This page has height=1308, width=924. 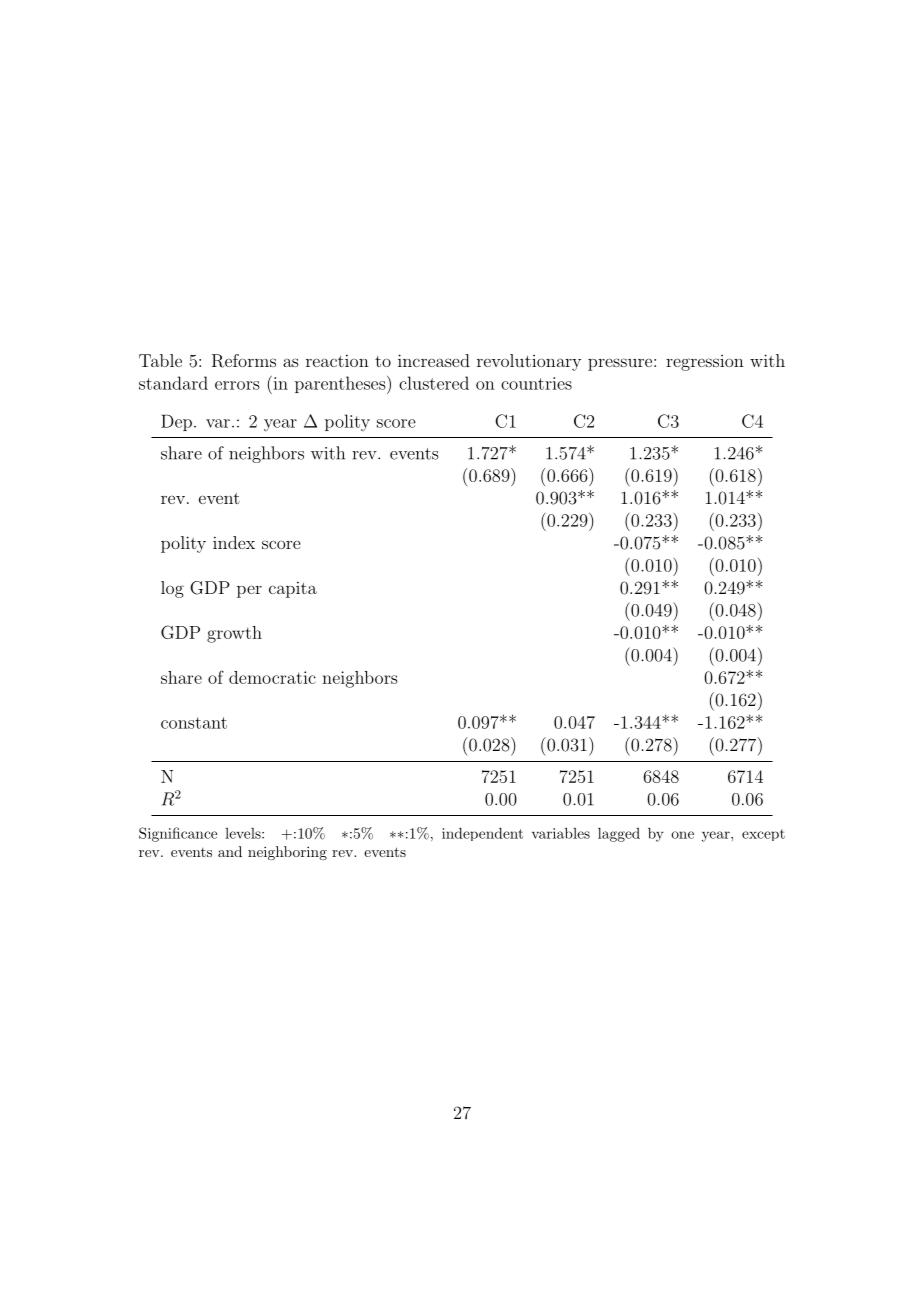 What do you see at coordinates (705, 363) in the page?
I see `regression` at bounding box center [705, 363].
